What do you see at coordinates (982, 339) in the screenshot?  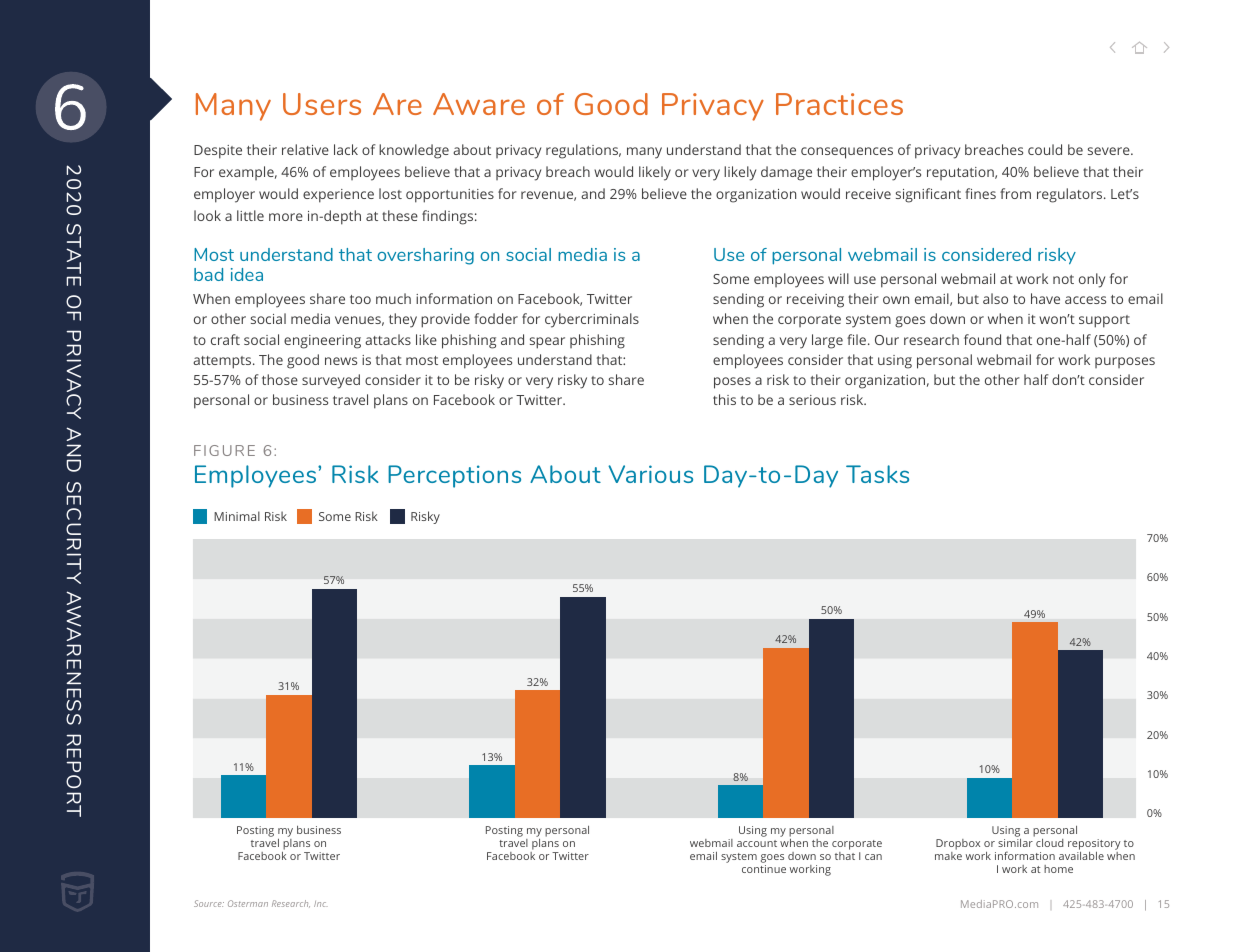 I see `found` at bounding box center [982, 339].
